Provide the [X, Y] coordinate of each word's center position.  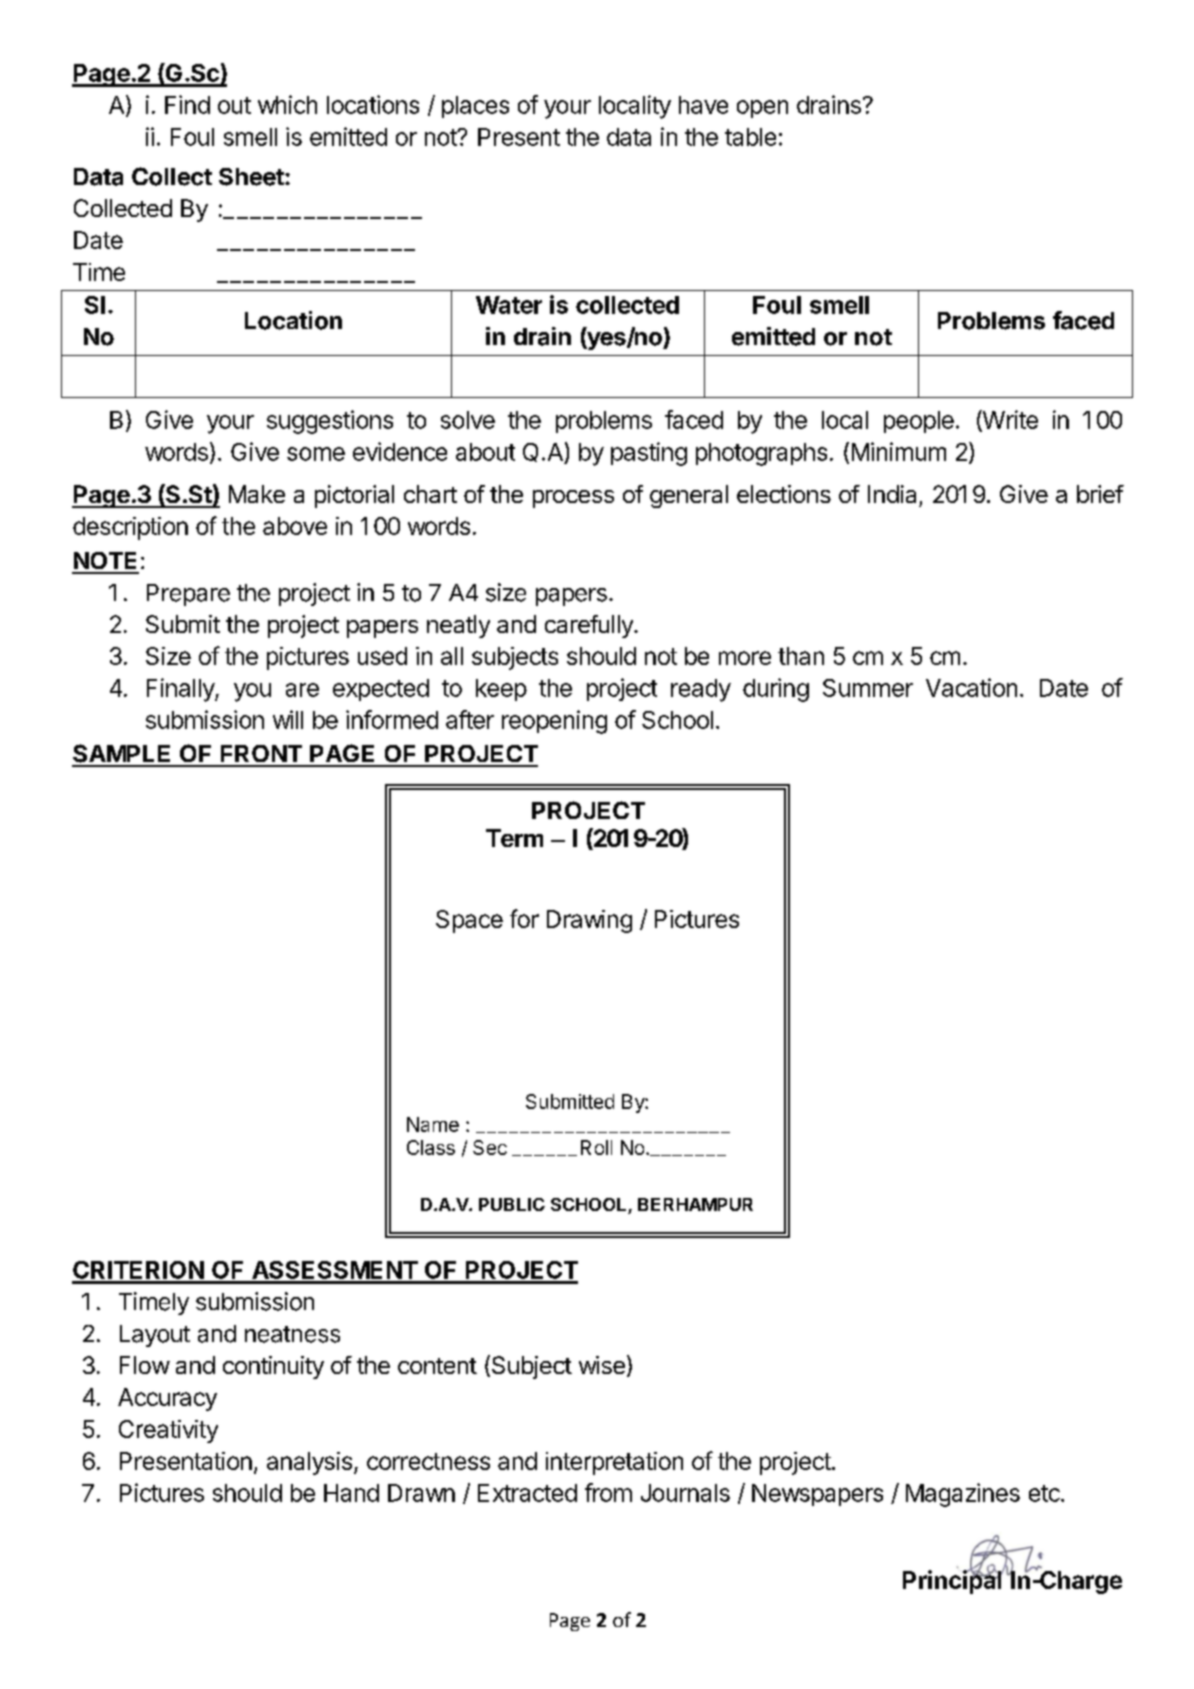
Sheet [252, 177]
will [288, 719]
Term [514, 838]
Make [257, 494]
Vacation [971, 687]
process [573, 499]
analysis [309, 1463]
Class [431, 1147]
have [703, 105]
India [892, 494]
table [750, 137]
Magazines [963, 1495]
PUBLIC [512, 1204]
